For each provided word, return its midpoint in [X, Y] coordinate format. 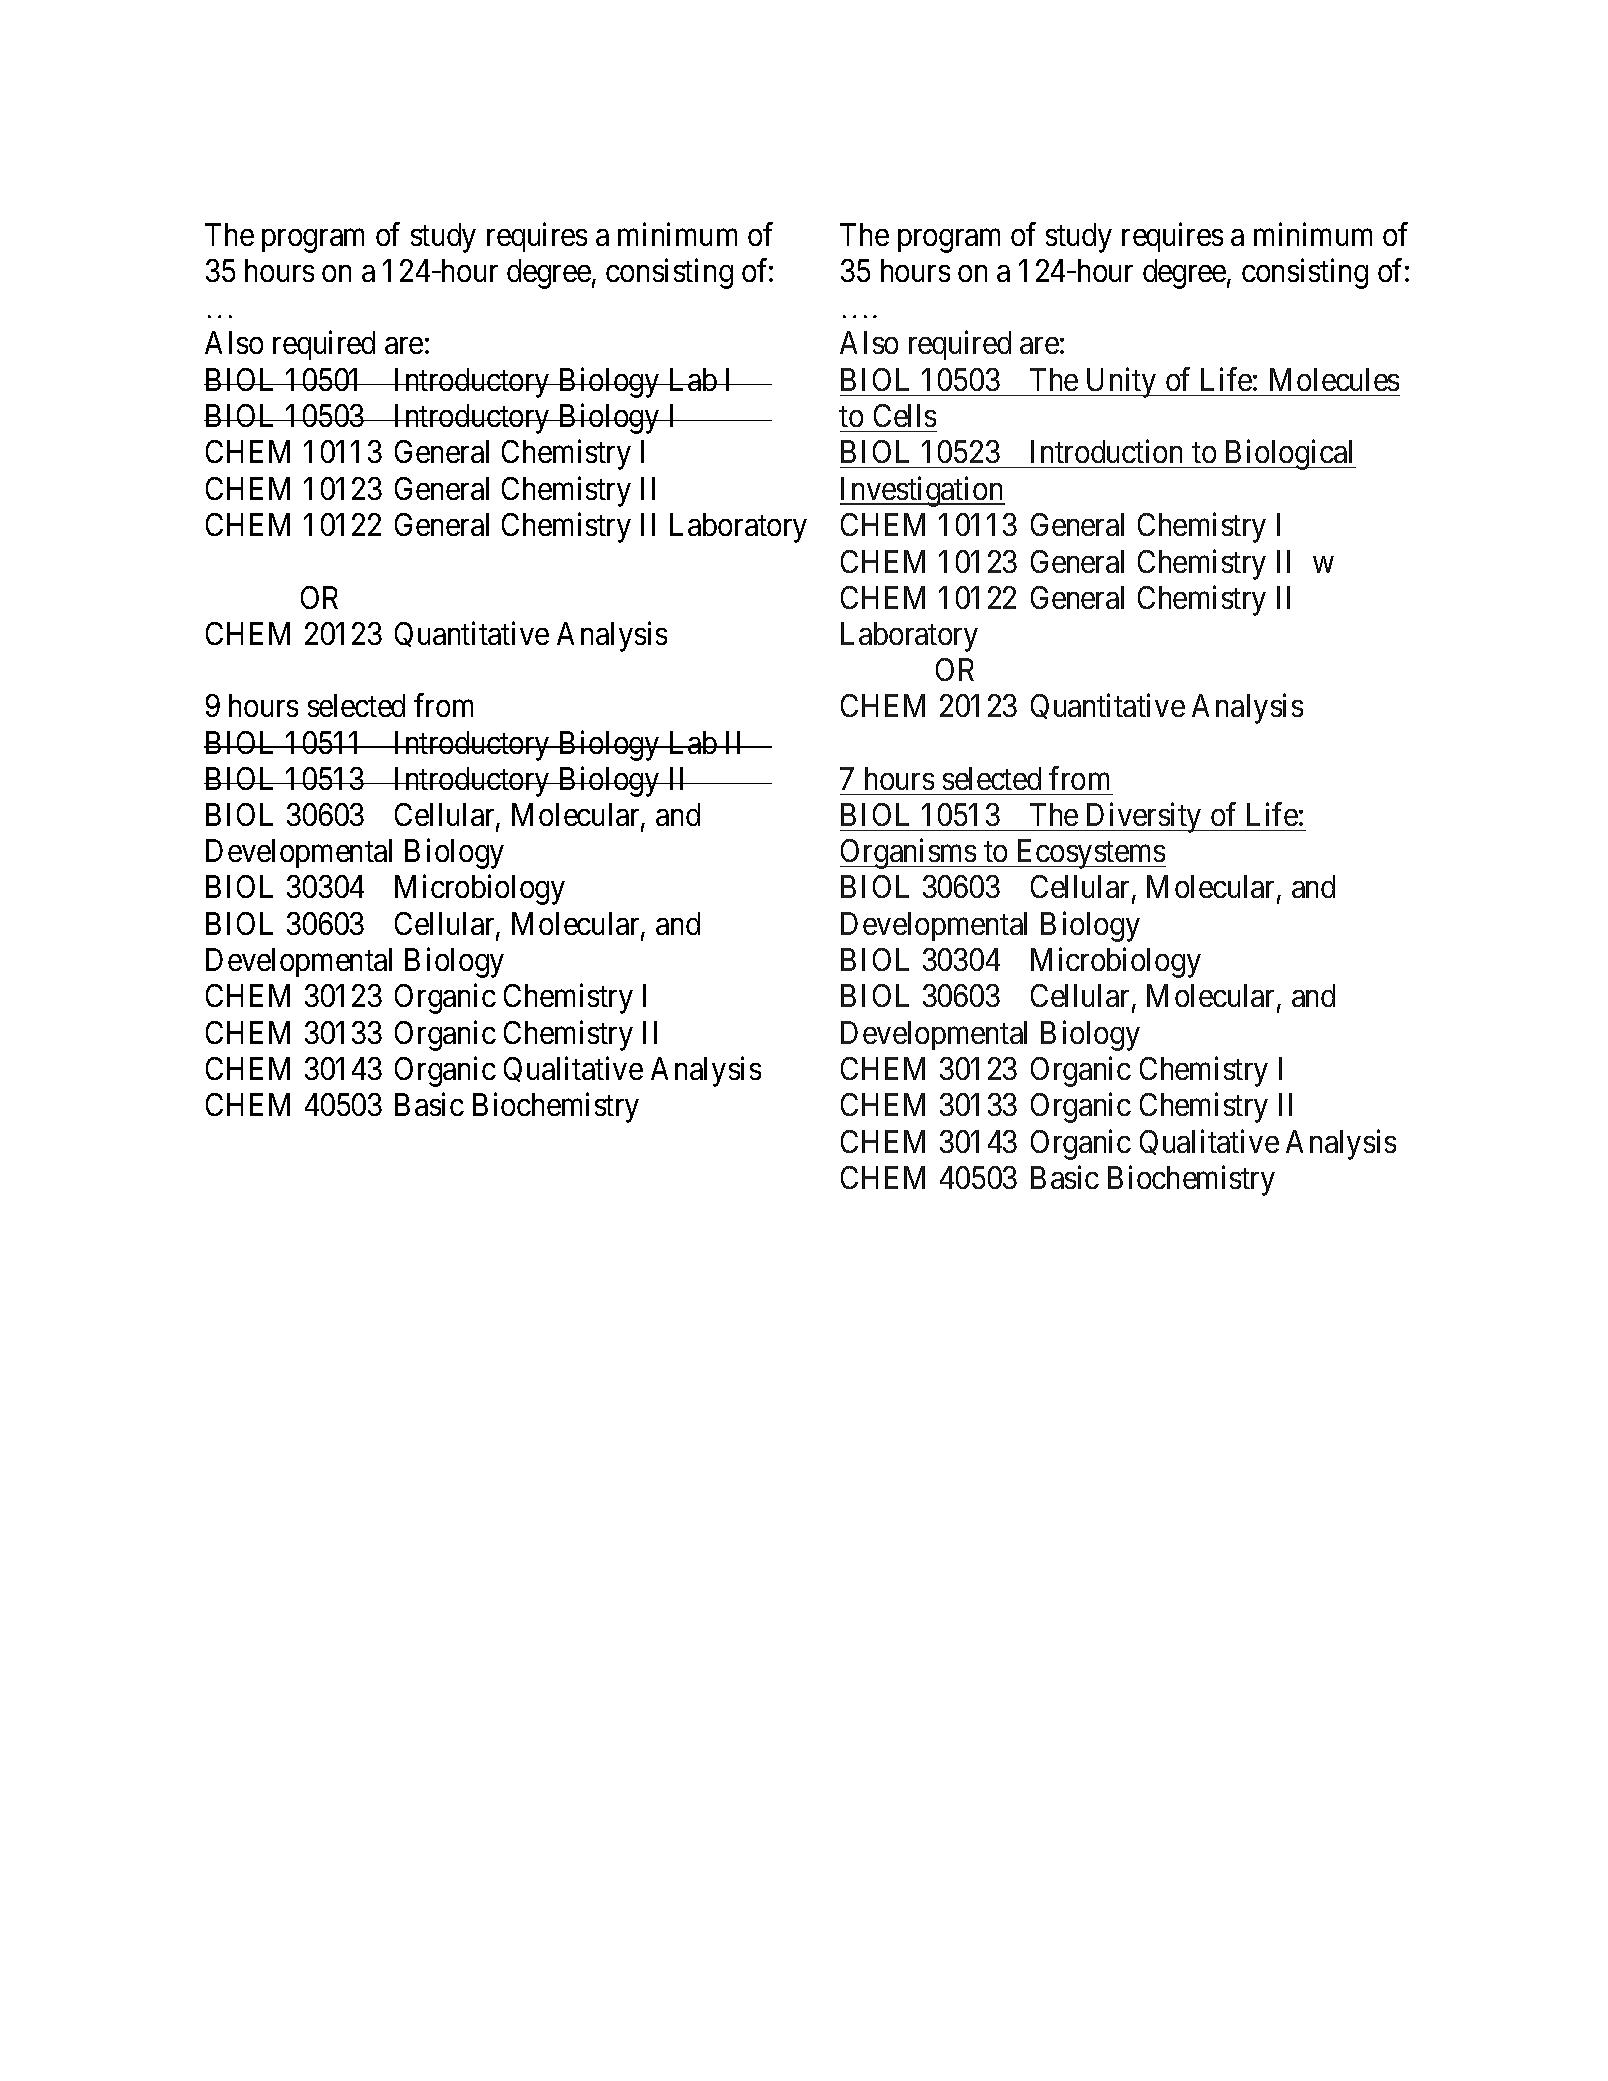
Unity [1121, 383]
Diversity [1144, 818]
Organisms [908, 854]
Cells [905, 415]
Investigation [922, 491]
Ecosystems [1090, 854]
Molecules [1334, 379]
